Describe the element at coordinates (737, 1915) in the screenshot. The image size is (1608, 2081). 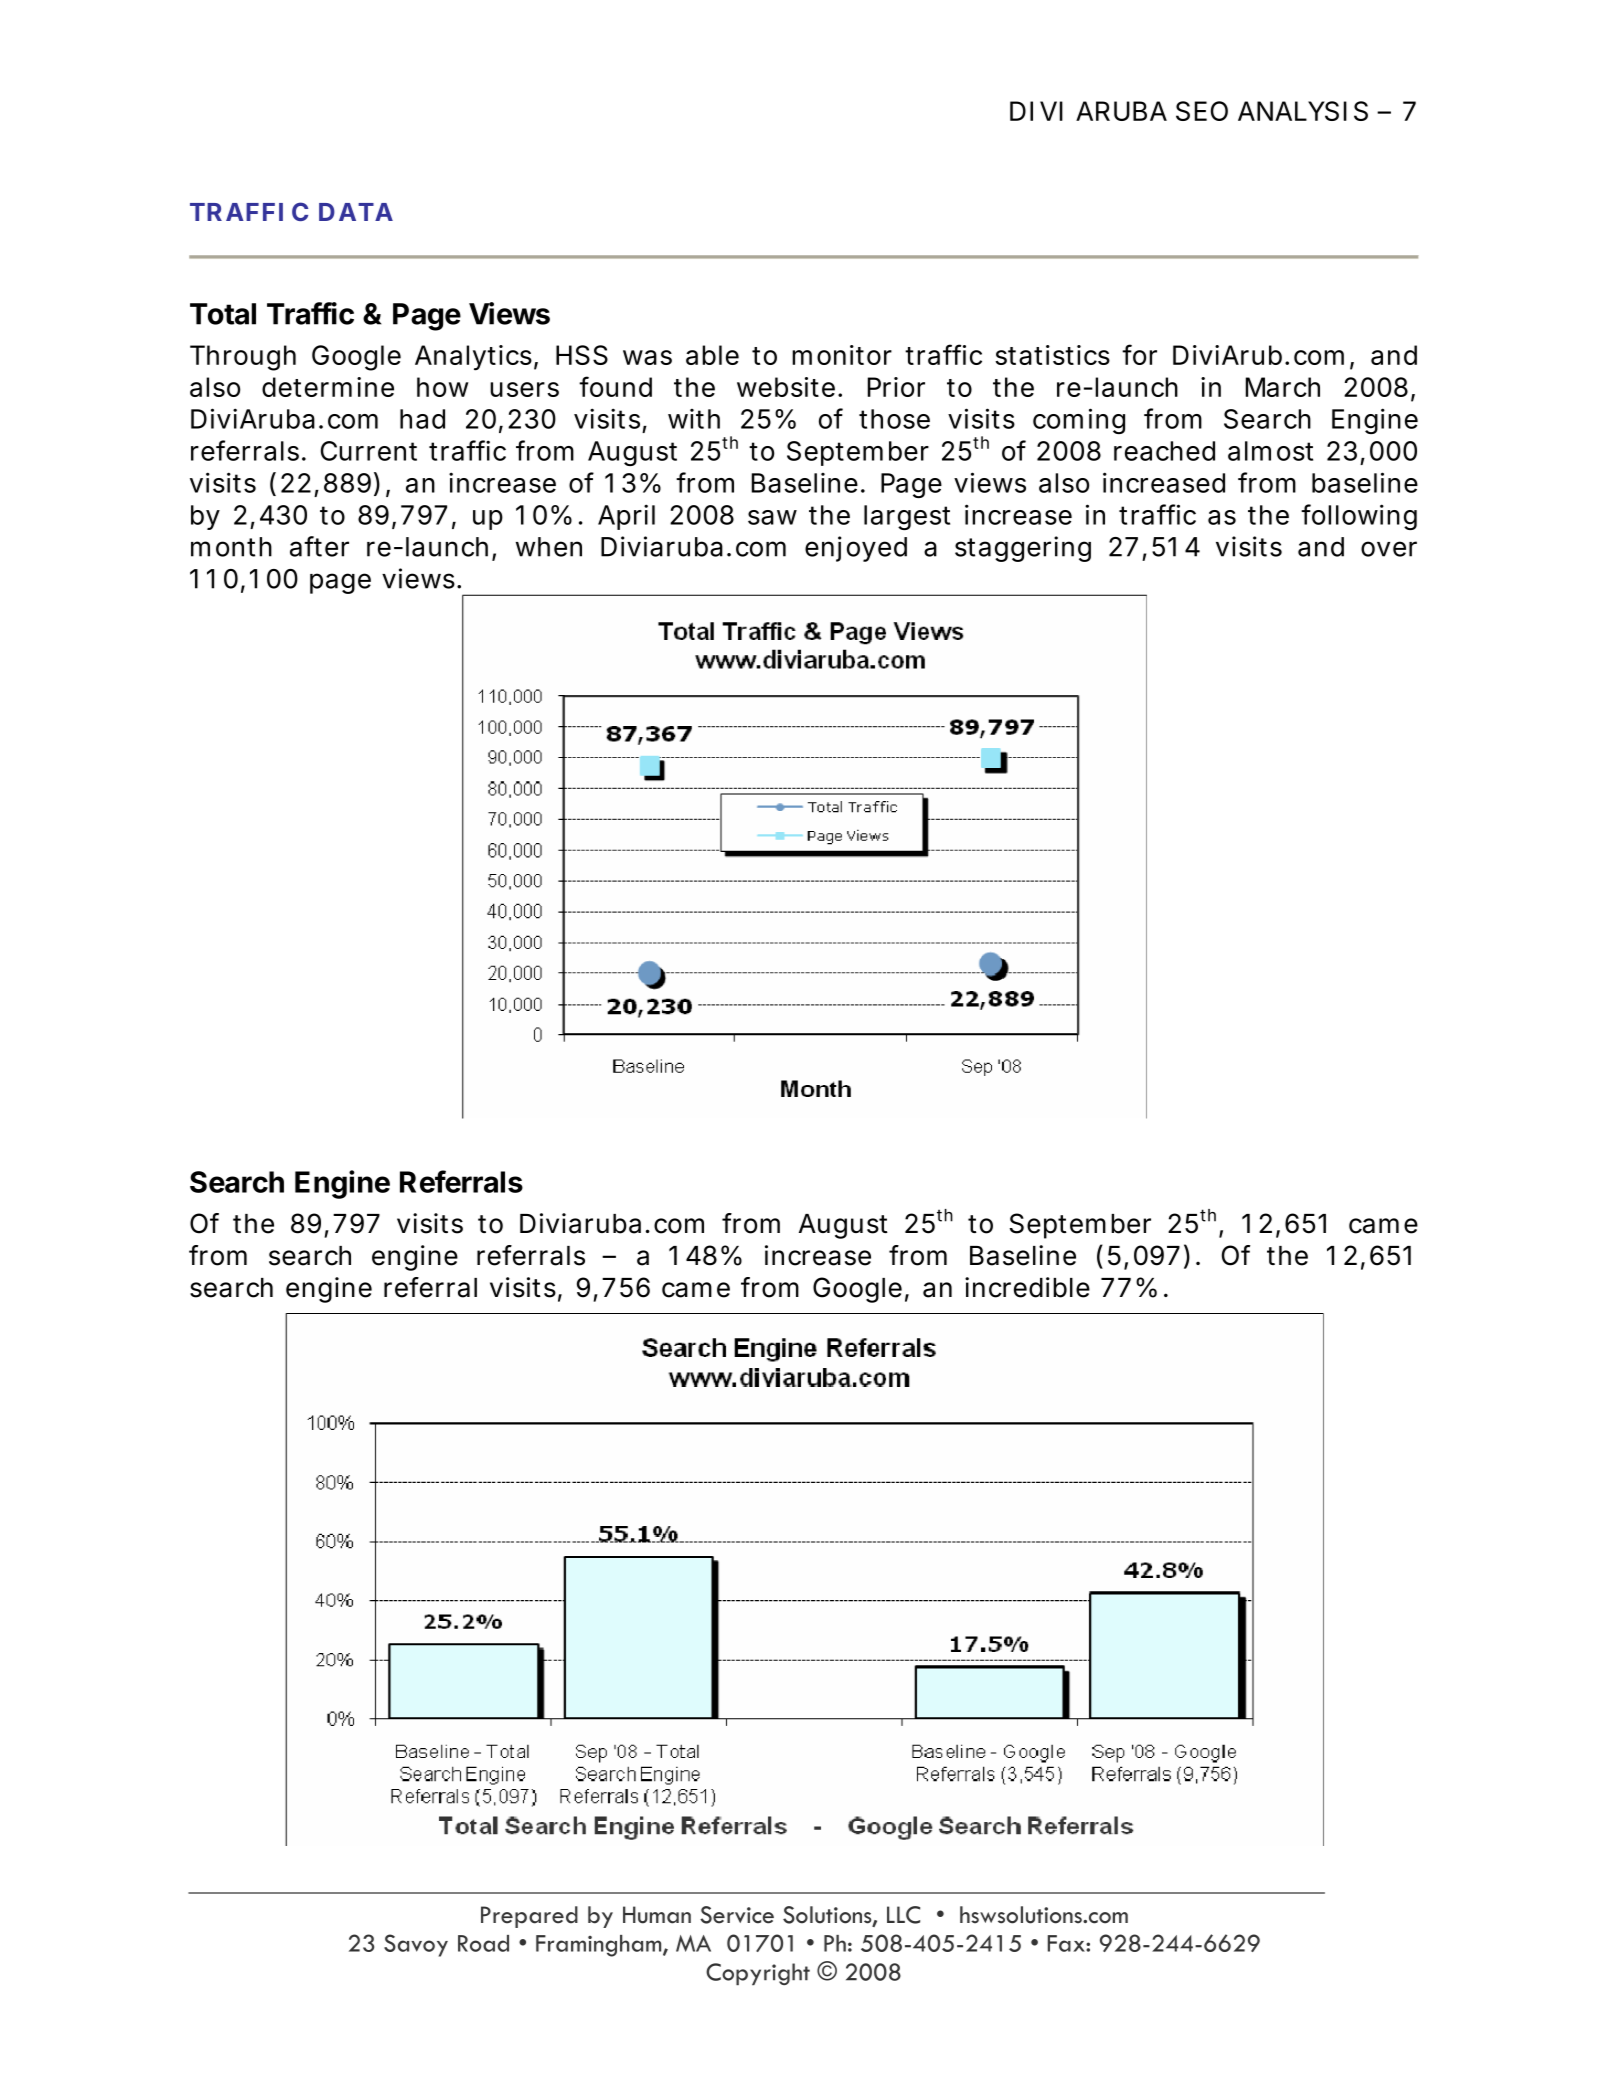
I see `Service` at that location.
